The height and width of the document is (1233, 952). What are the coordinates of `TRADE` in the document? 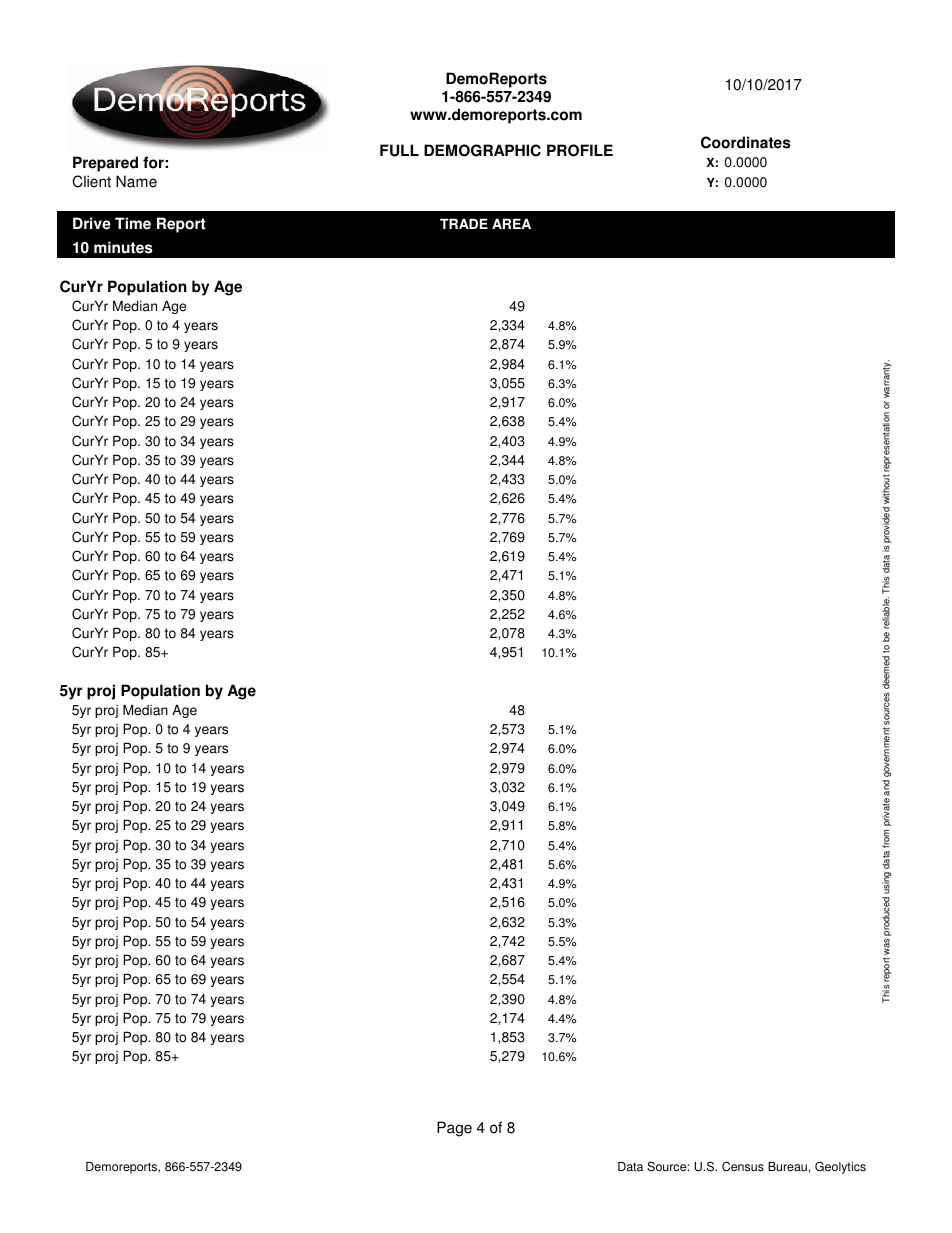 It's located at (464, 223).
